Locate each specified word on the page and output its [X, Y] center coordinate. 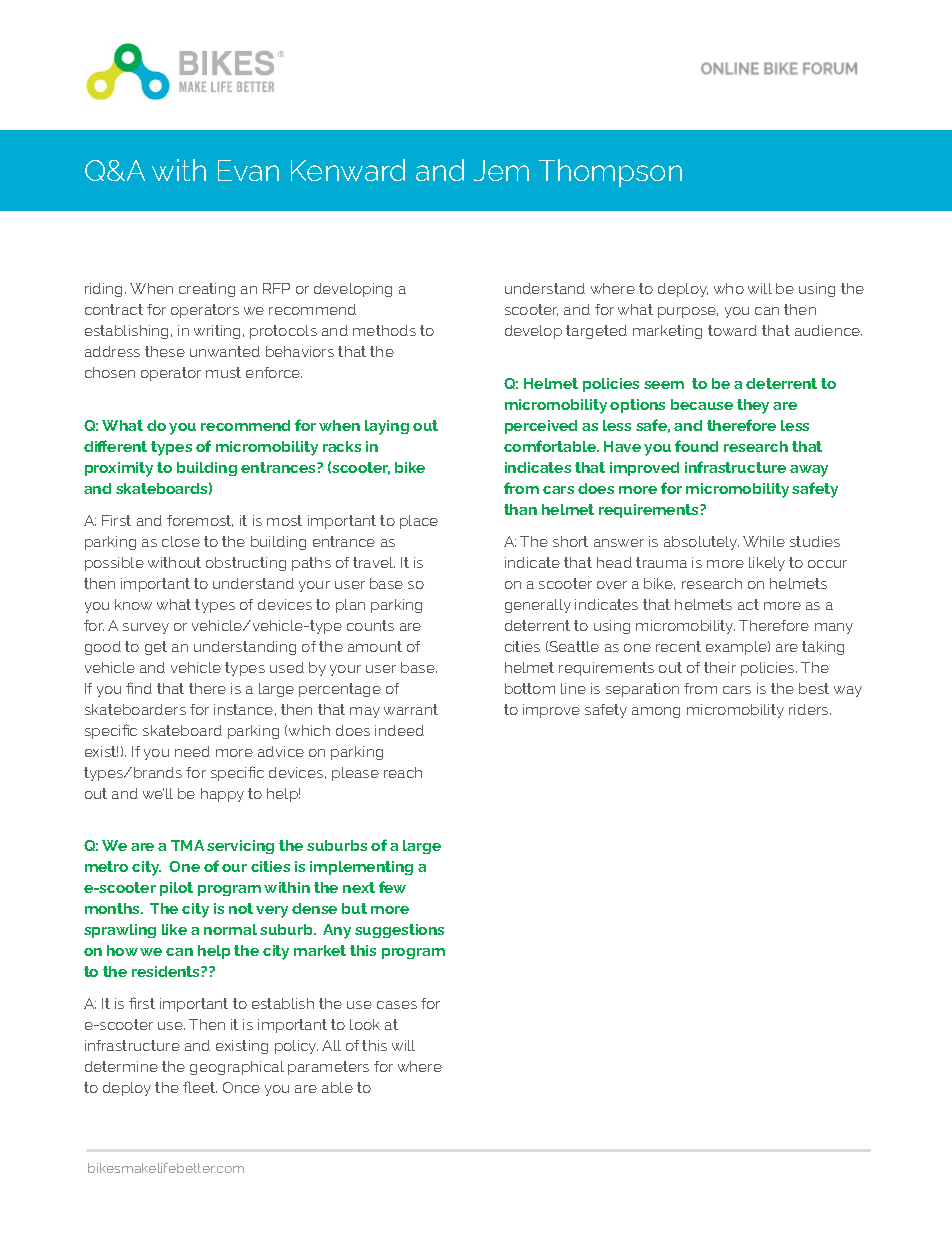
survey [146, 628]
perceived [541, 427]
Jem [501, 170]
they [753, 406]
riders [810, 709]
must [223, 372]
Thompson [610, 173]
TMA [187, 845]
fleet [200, 1087]
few [392, 887]
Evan [248, 170]
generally [538, 606]
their [720, 667]
